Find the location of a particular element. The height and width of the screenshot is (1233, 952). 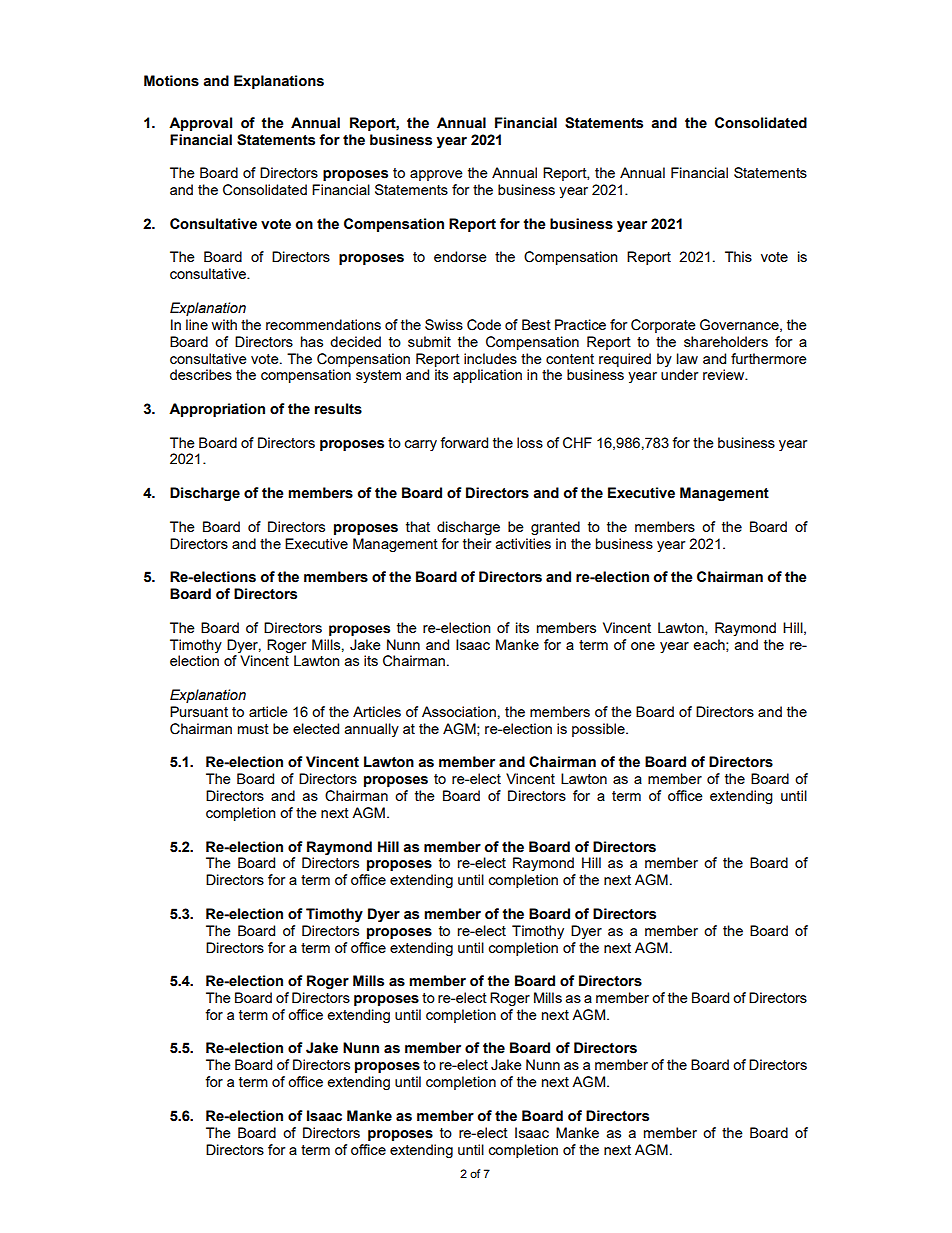

Corporate is located at coordinates (663, 326).
